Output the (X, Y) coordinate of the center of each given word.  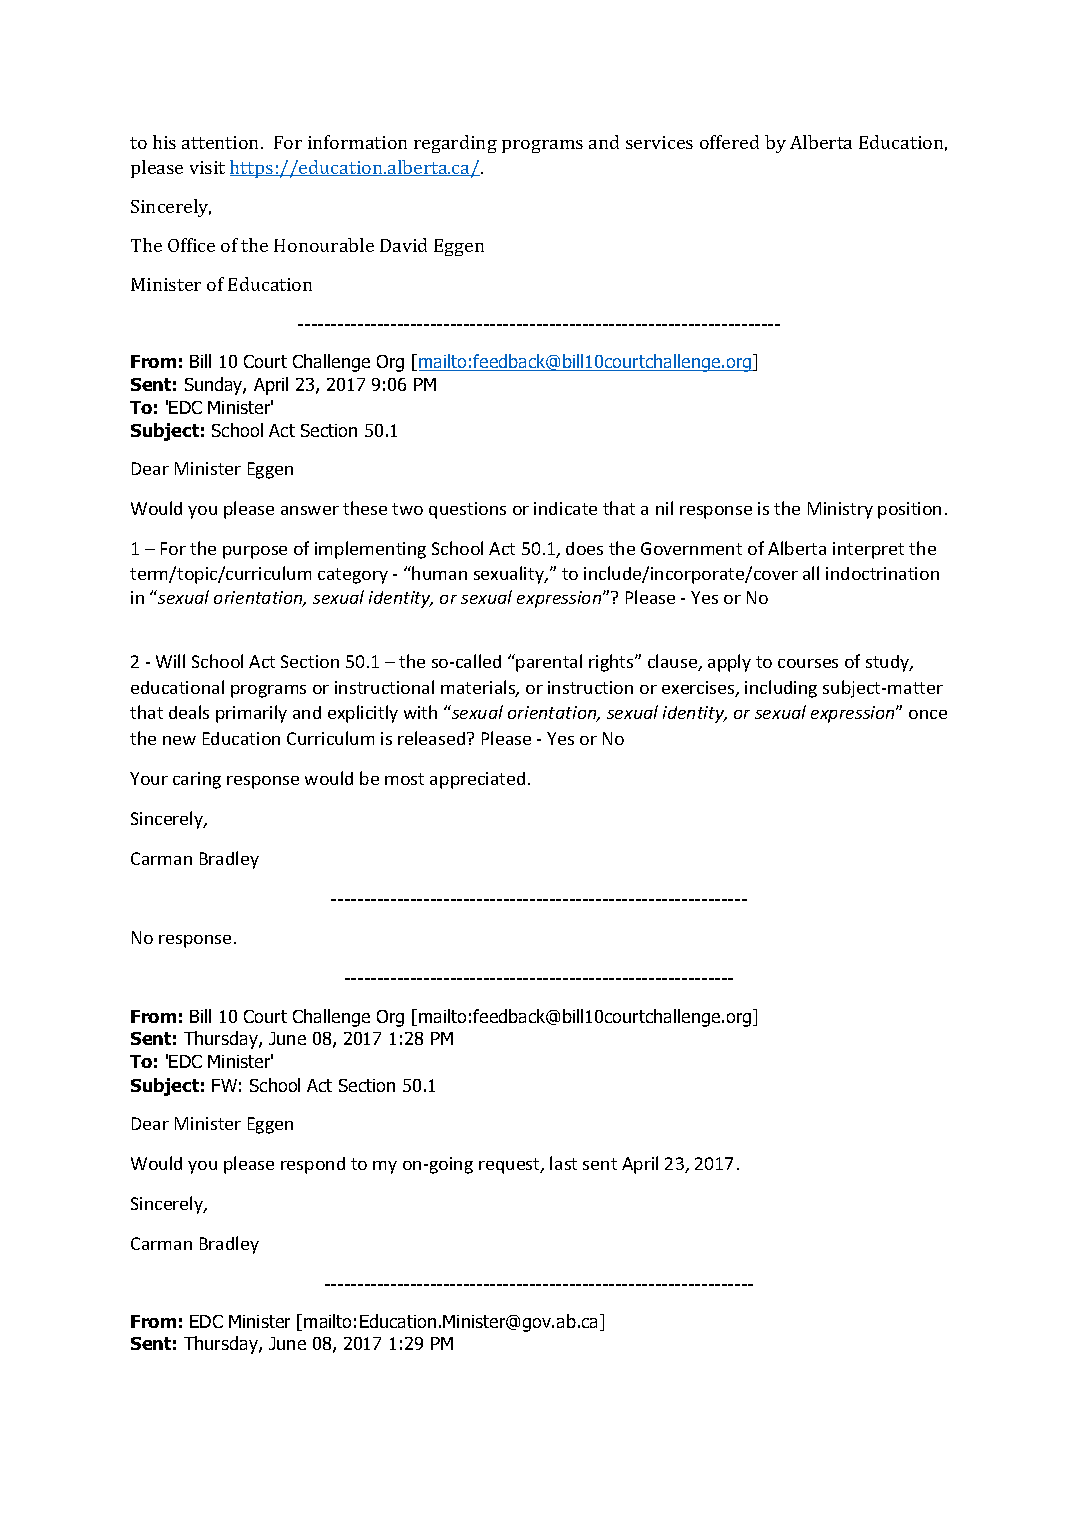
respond (313, 1165)
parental (549, 663)
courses (808, 663)
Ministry (840, 510)
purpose (255, 552)
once (928, 714)
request (510, 1166)
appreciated (477, 780)
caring (197, 780)
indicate (565, 508)
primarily (251, 714)
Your (149, 778)
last (563, 1163)
